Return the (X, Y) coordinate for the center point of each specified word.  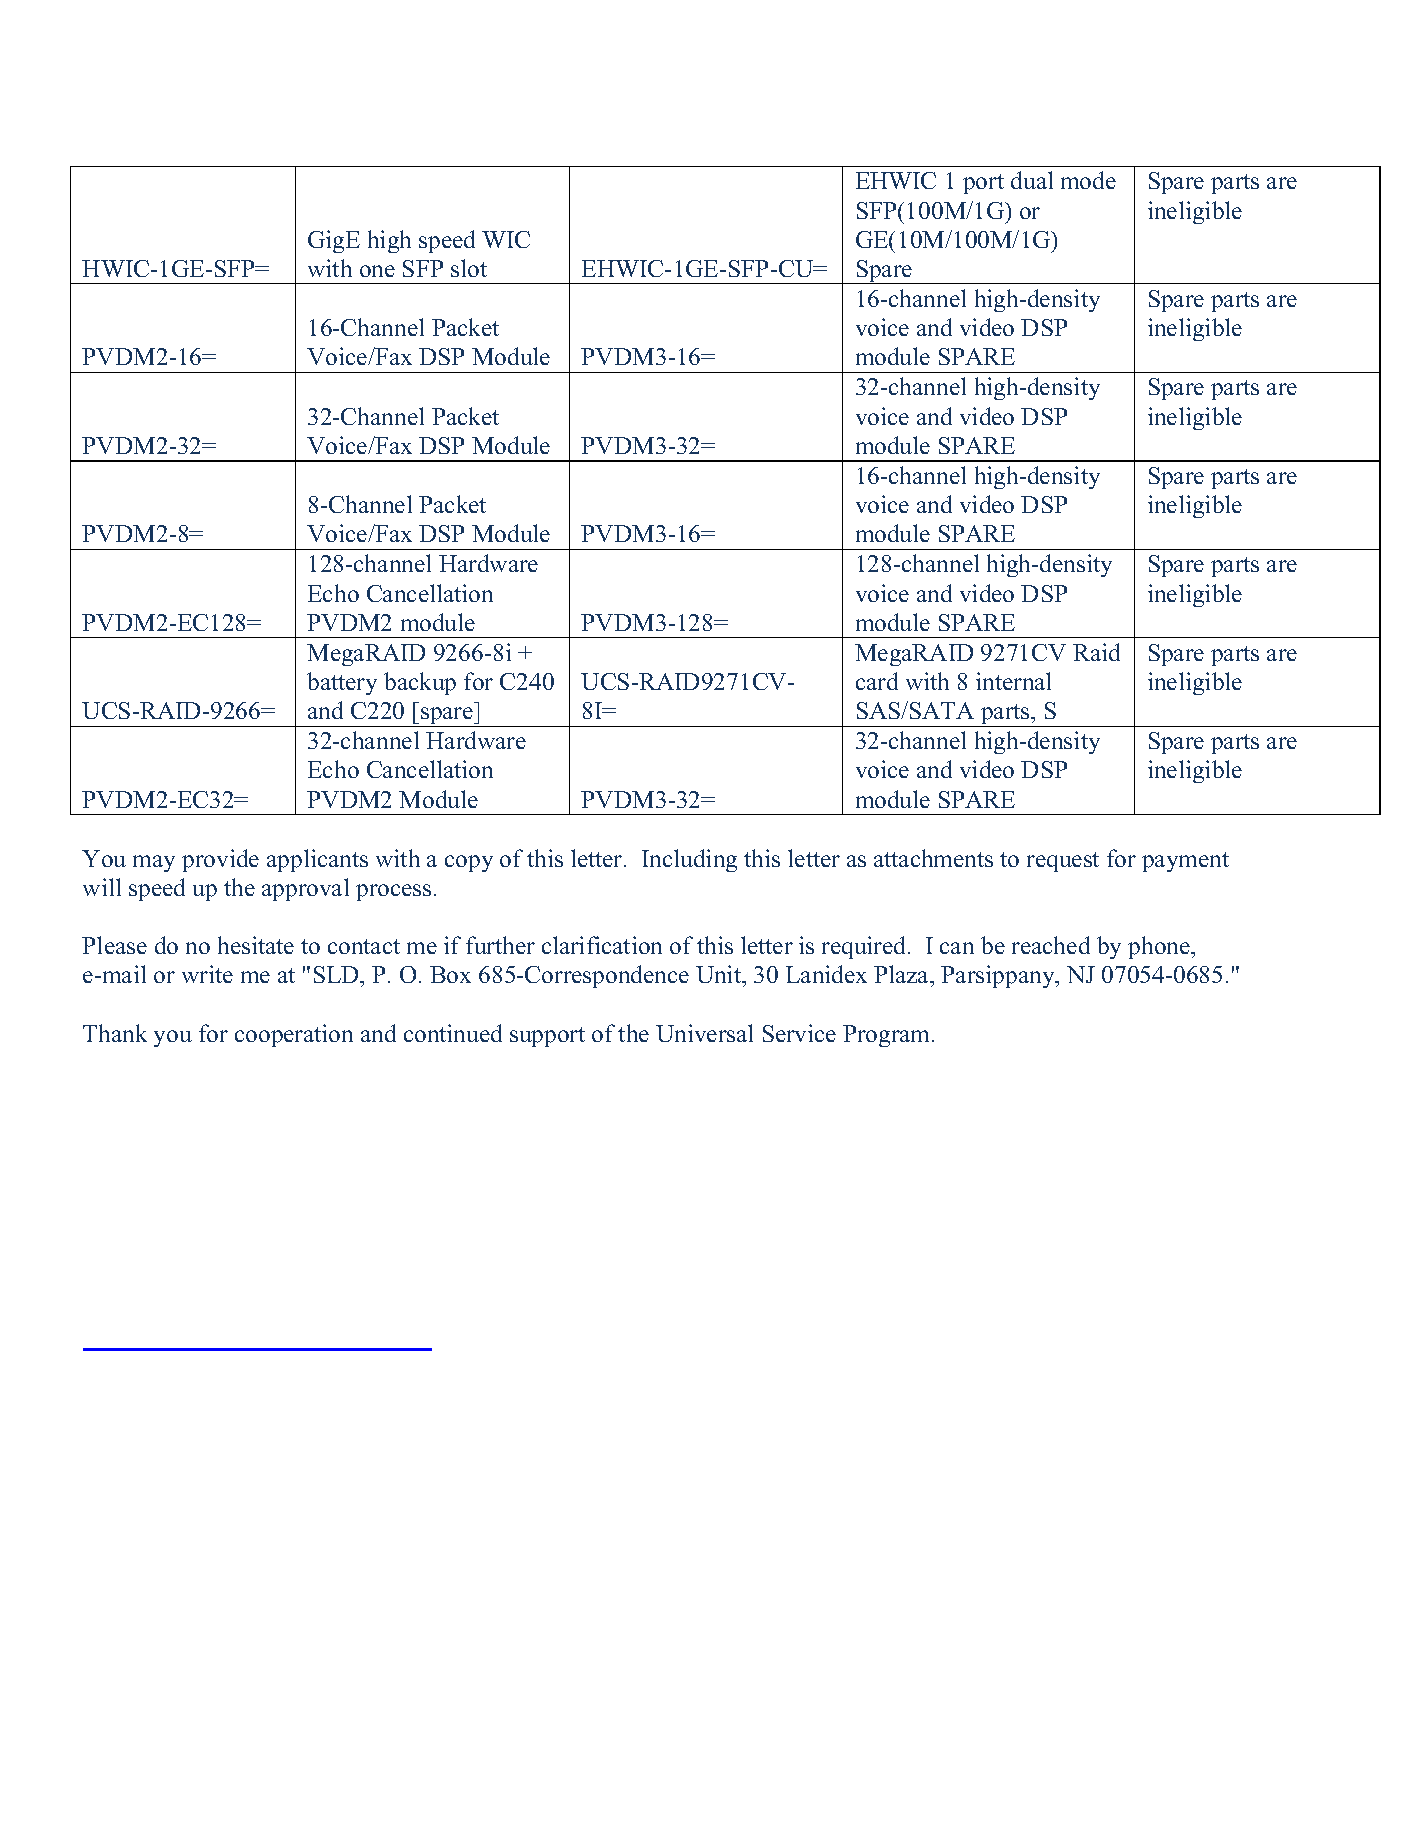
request (1063, 862)
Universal (704, 1033)
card (877, 681)
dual (1032, 180)
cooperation (294, 1035)
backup (420, 683)
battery (342, 683)
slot (469, 268)
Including (689, 860)
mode (1088, 180)
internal (1013, 681)
